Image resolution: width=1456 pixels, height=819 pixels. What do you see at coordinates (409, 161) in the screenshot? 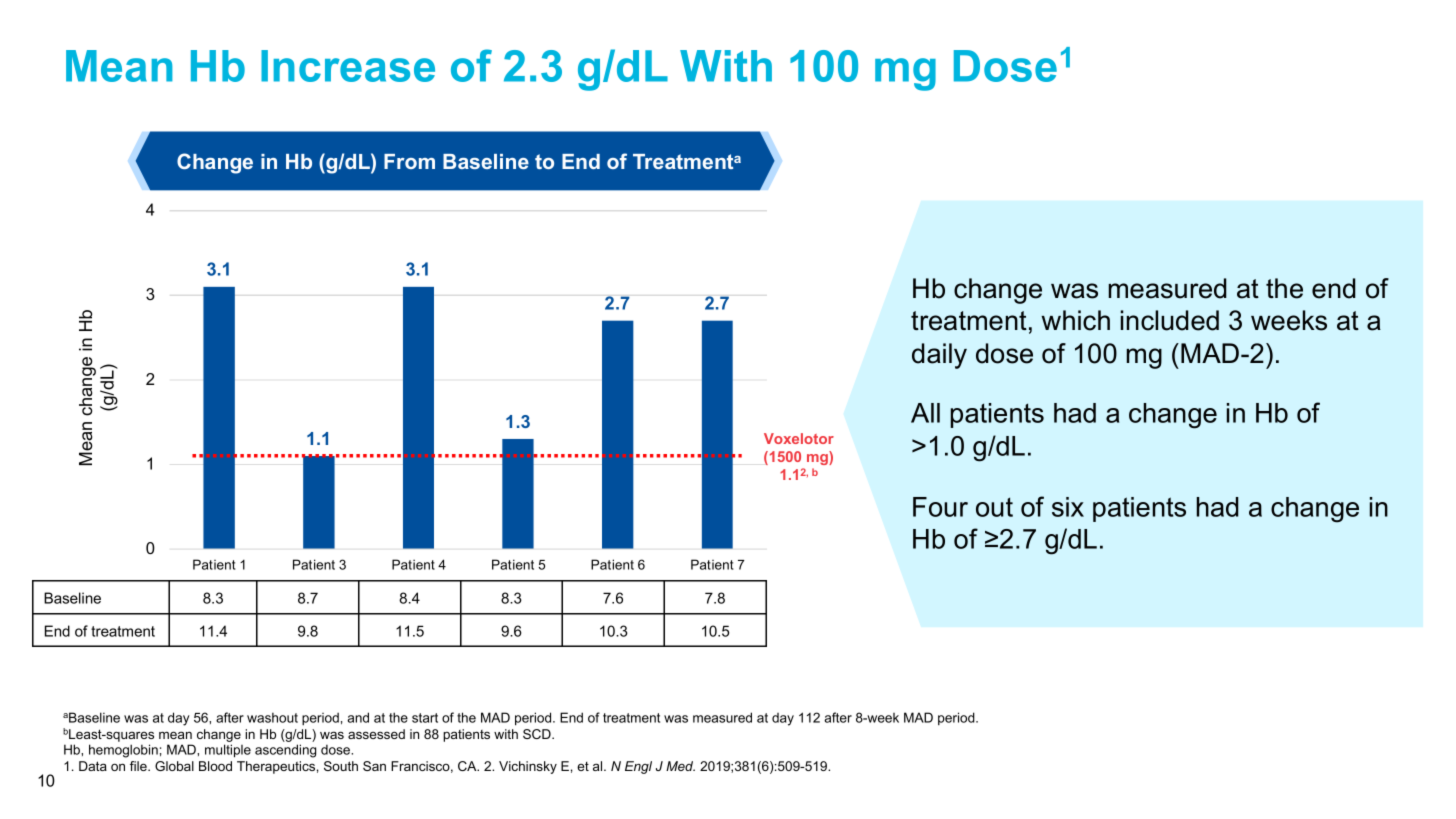
I see `From` at bounding box center [409, 161].
